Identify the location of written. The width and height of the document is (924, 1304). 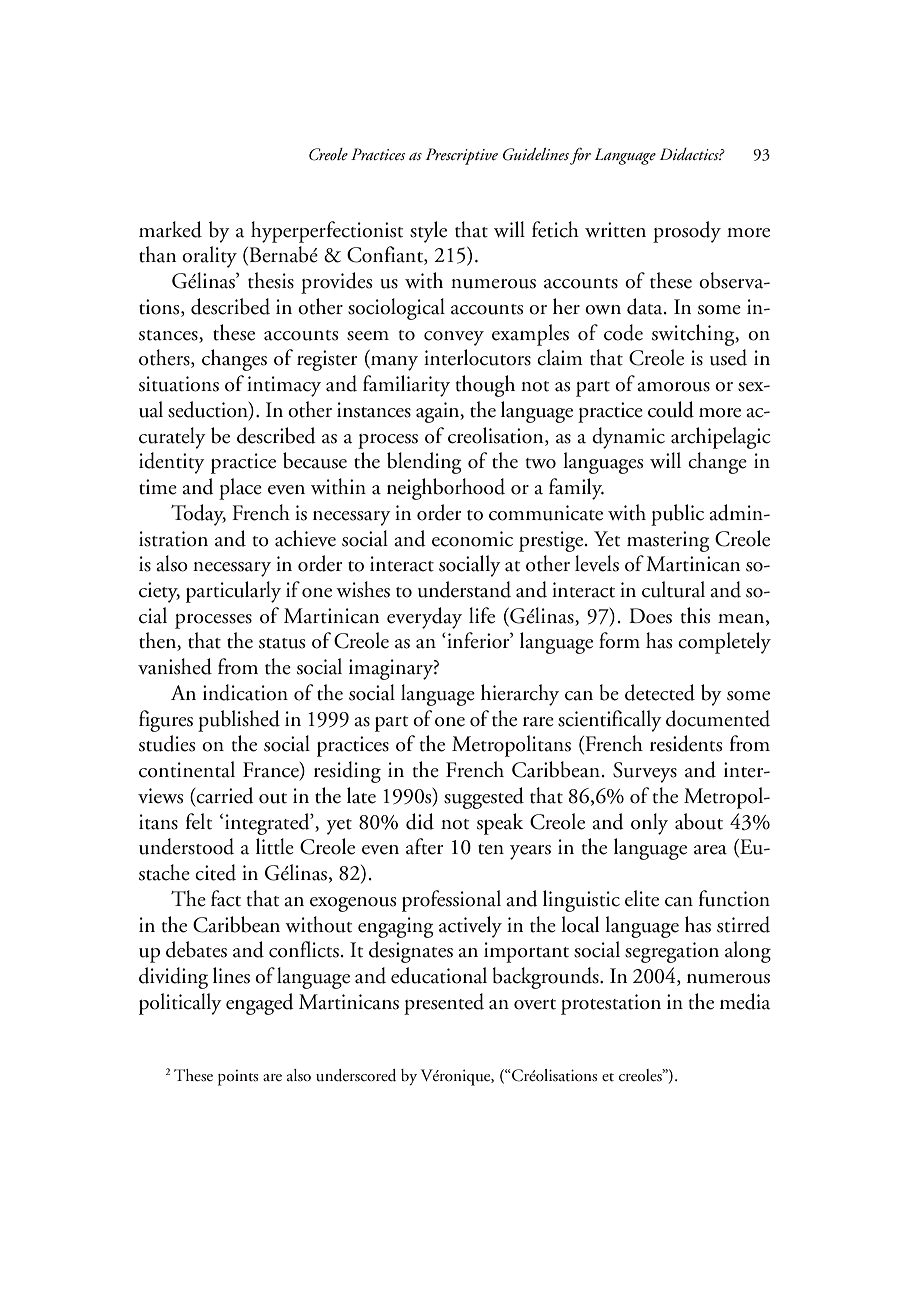
(615, 230).
